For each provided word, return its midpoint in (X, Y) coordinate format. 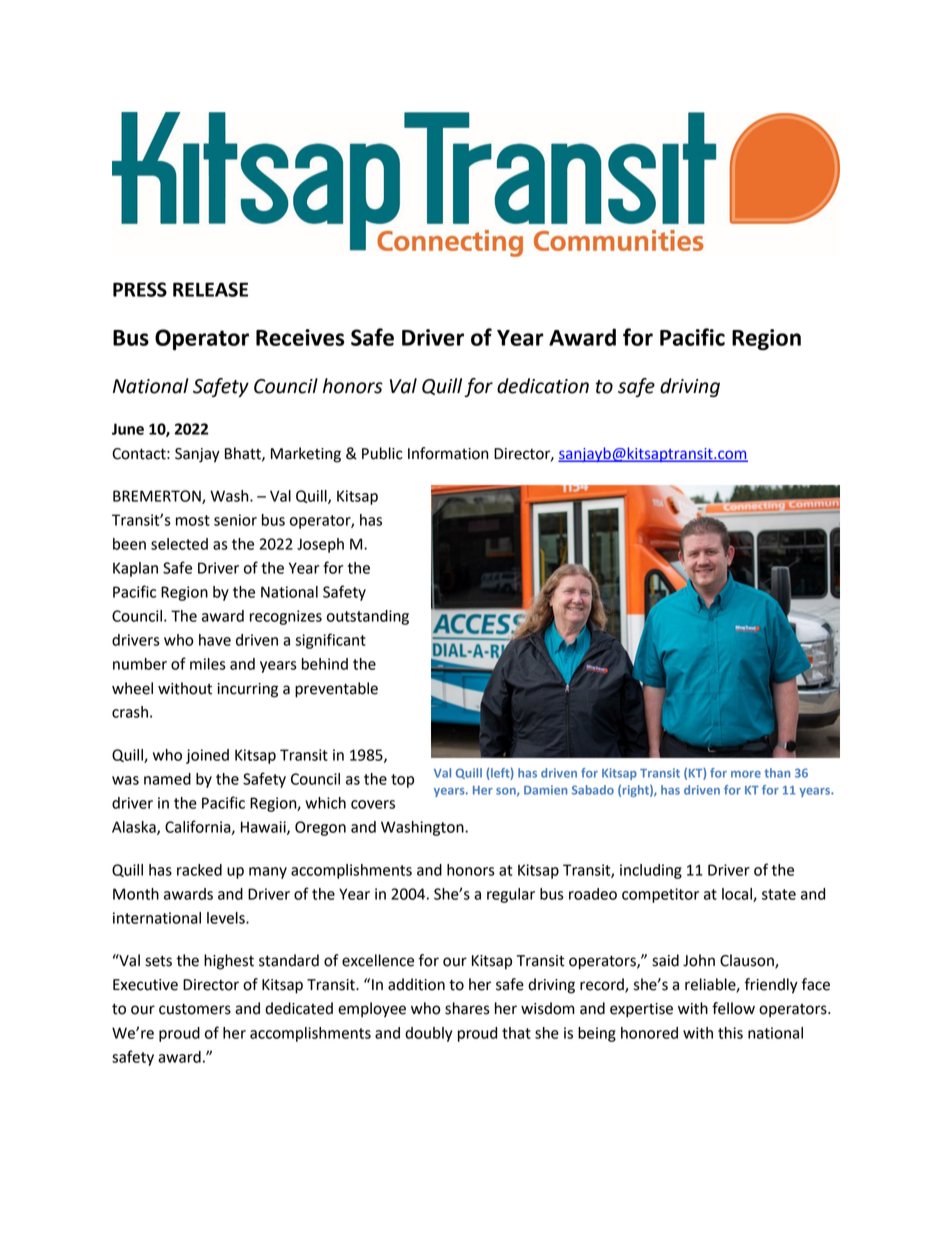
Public (382, 453)
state (779, 894)
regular (511, 895)
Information (448, 453)
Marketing (306, 455)
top (402, 781)
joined (207, 756)
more (746, 774)
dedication (543, 386)
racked (199, 870)
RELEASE (210, 289)
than (777, 773)
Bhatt (244, 454)
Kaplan (135, 569)
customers (195, 1009)
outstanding (368, 617)
